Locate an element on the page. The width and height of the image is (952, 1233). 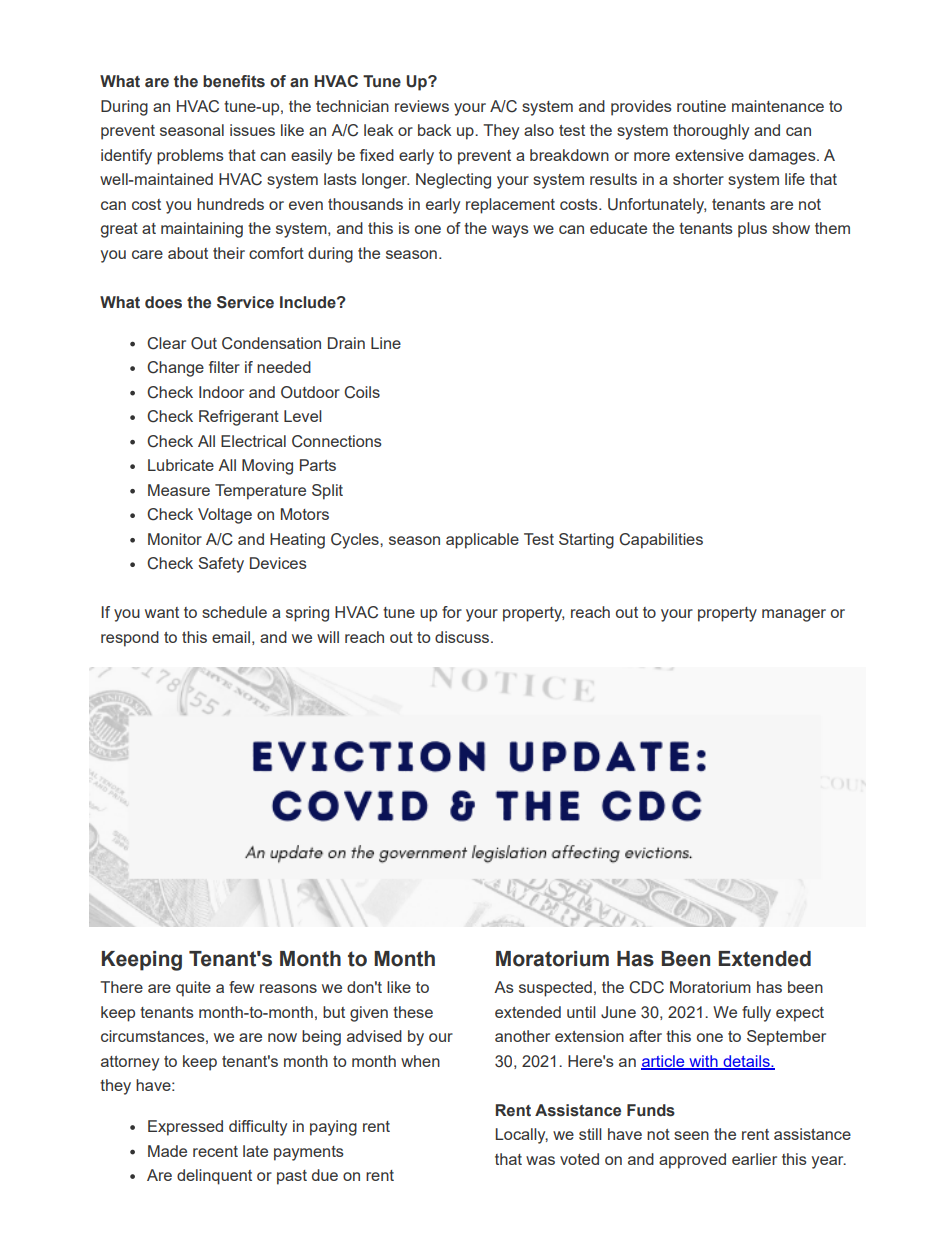
manager is located at coordinates (794, 615).
